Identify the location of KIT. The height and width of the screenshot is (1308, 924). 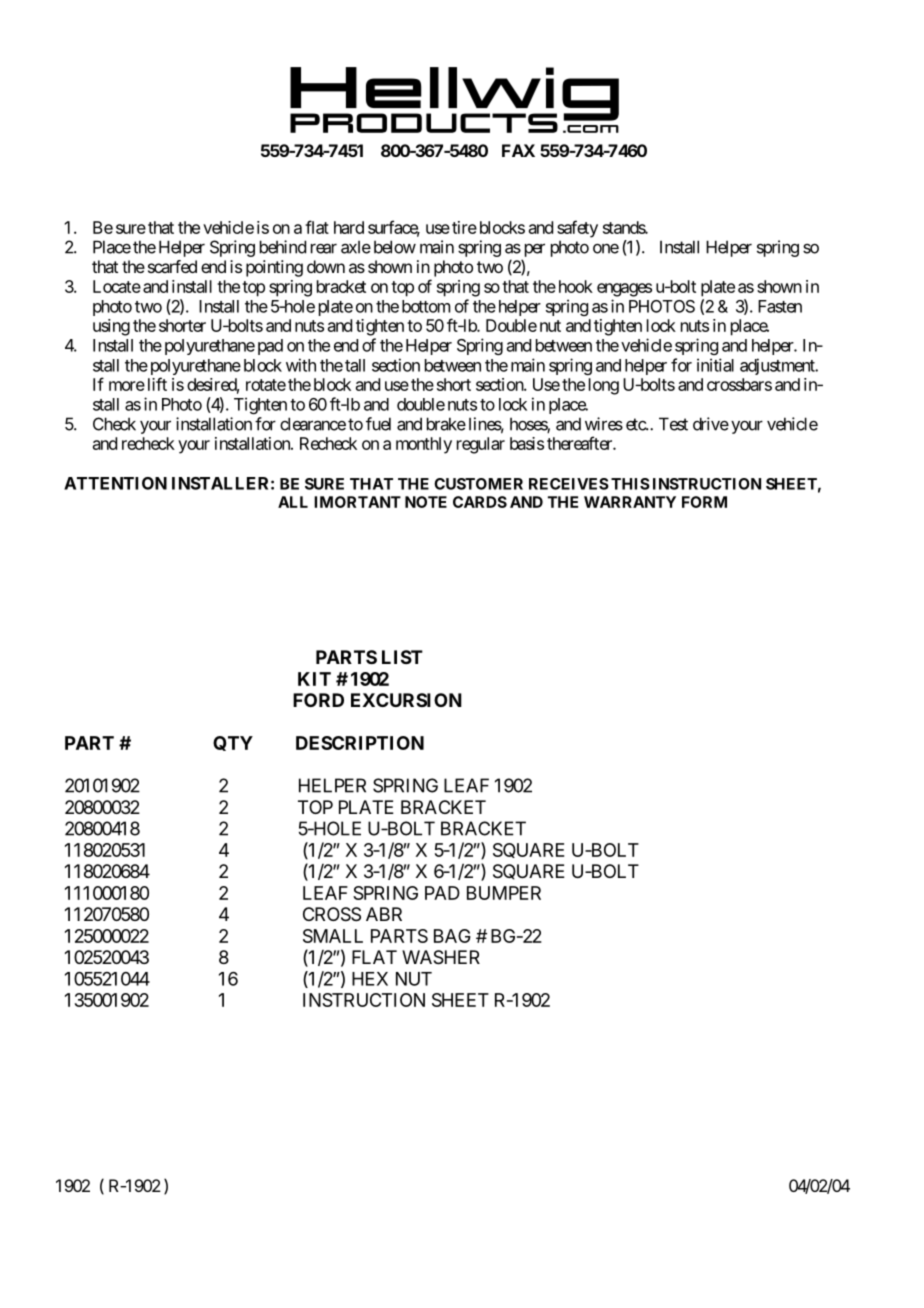
(314, 679).
